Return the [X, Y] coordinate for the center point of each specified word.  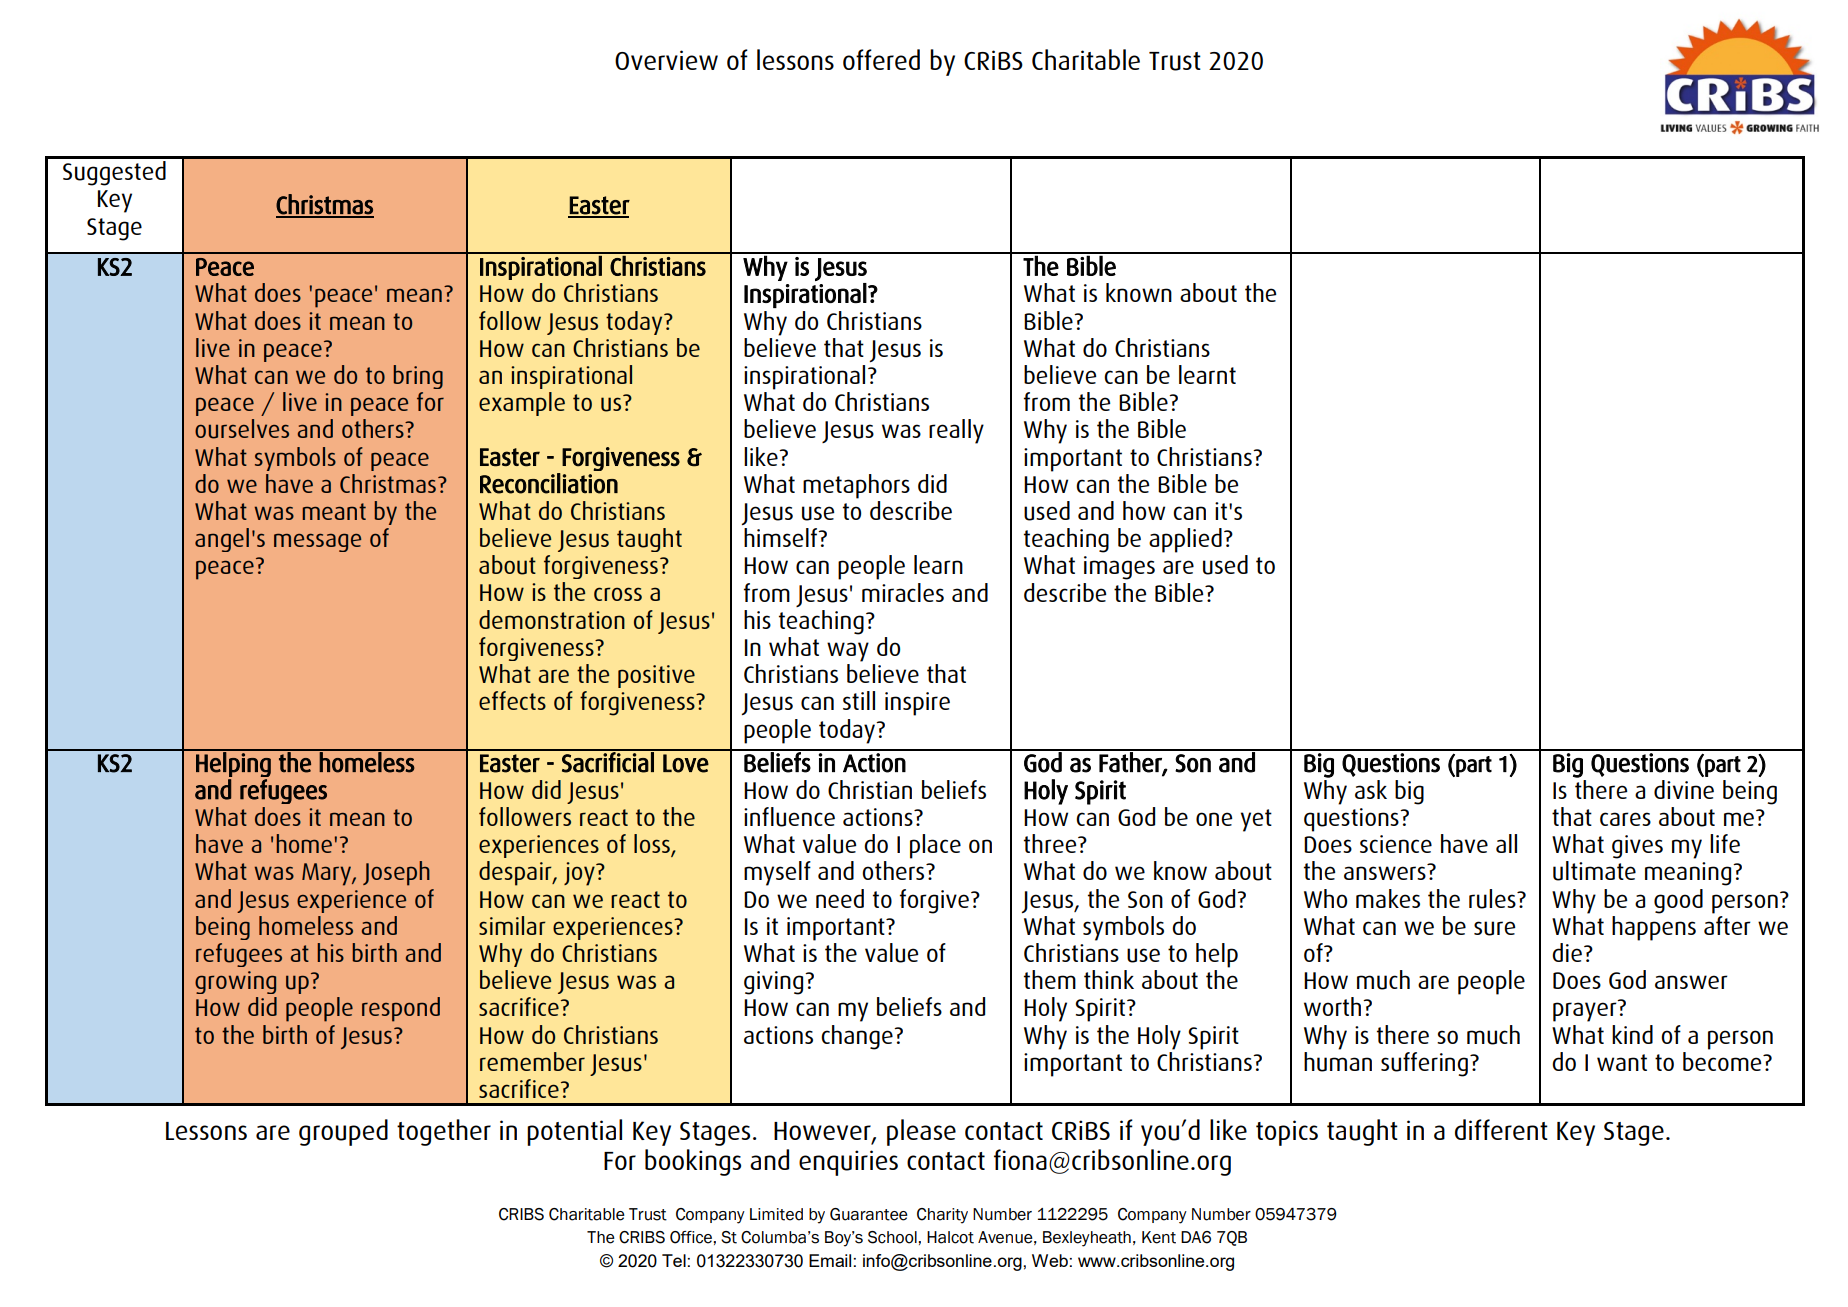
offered [881, 59]
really [956, 431]
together [444, 1132]
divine [1684, 789]
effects [512, 700]
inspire [917, 704]
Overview [666, 60]
